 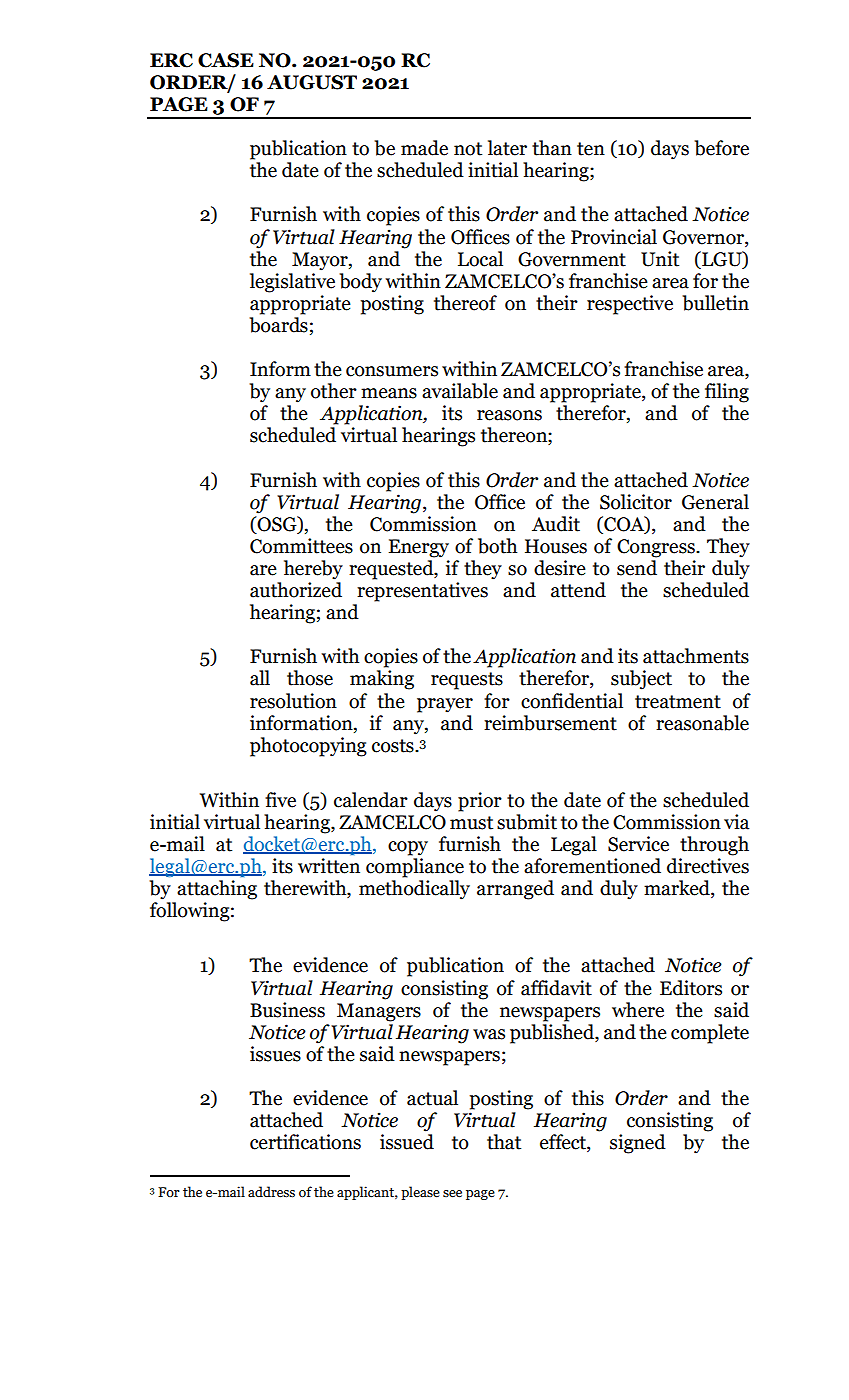 I want to click on later, so click(x=507, y=148).
